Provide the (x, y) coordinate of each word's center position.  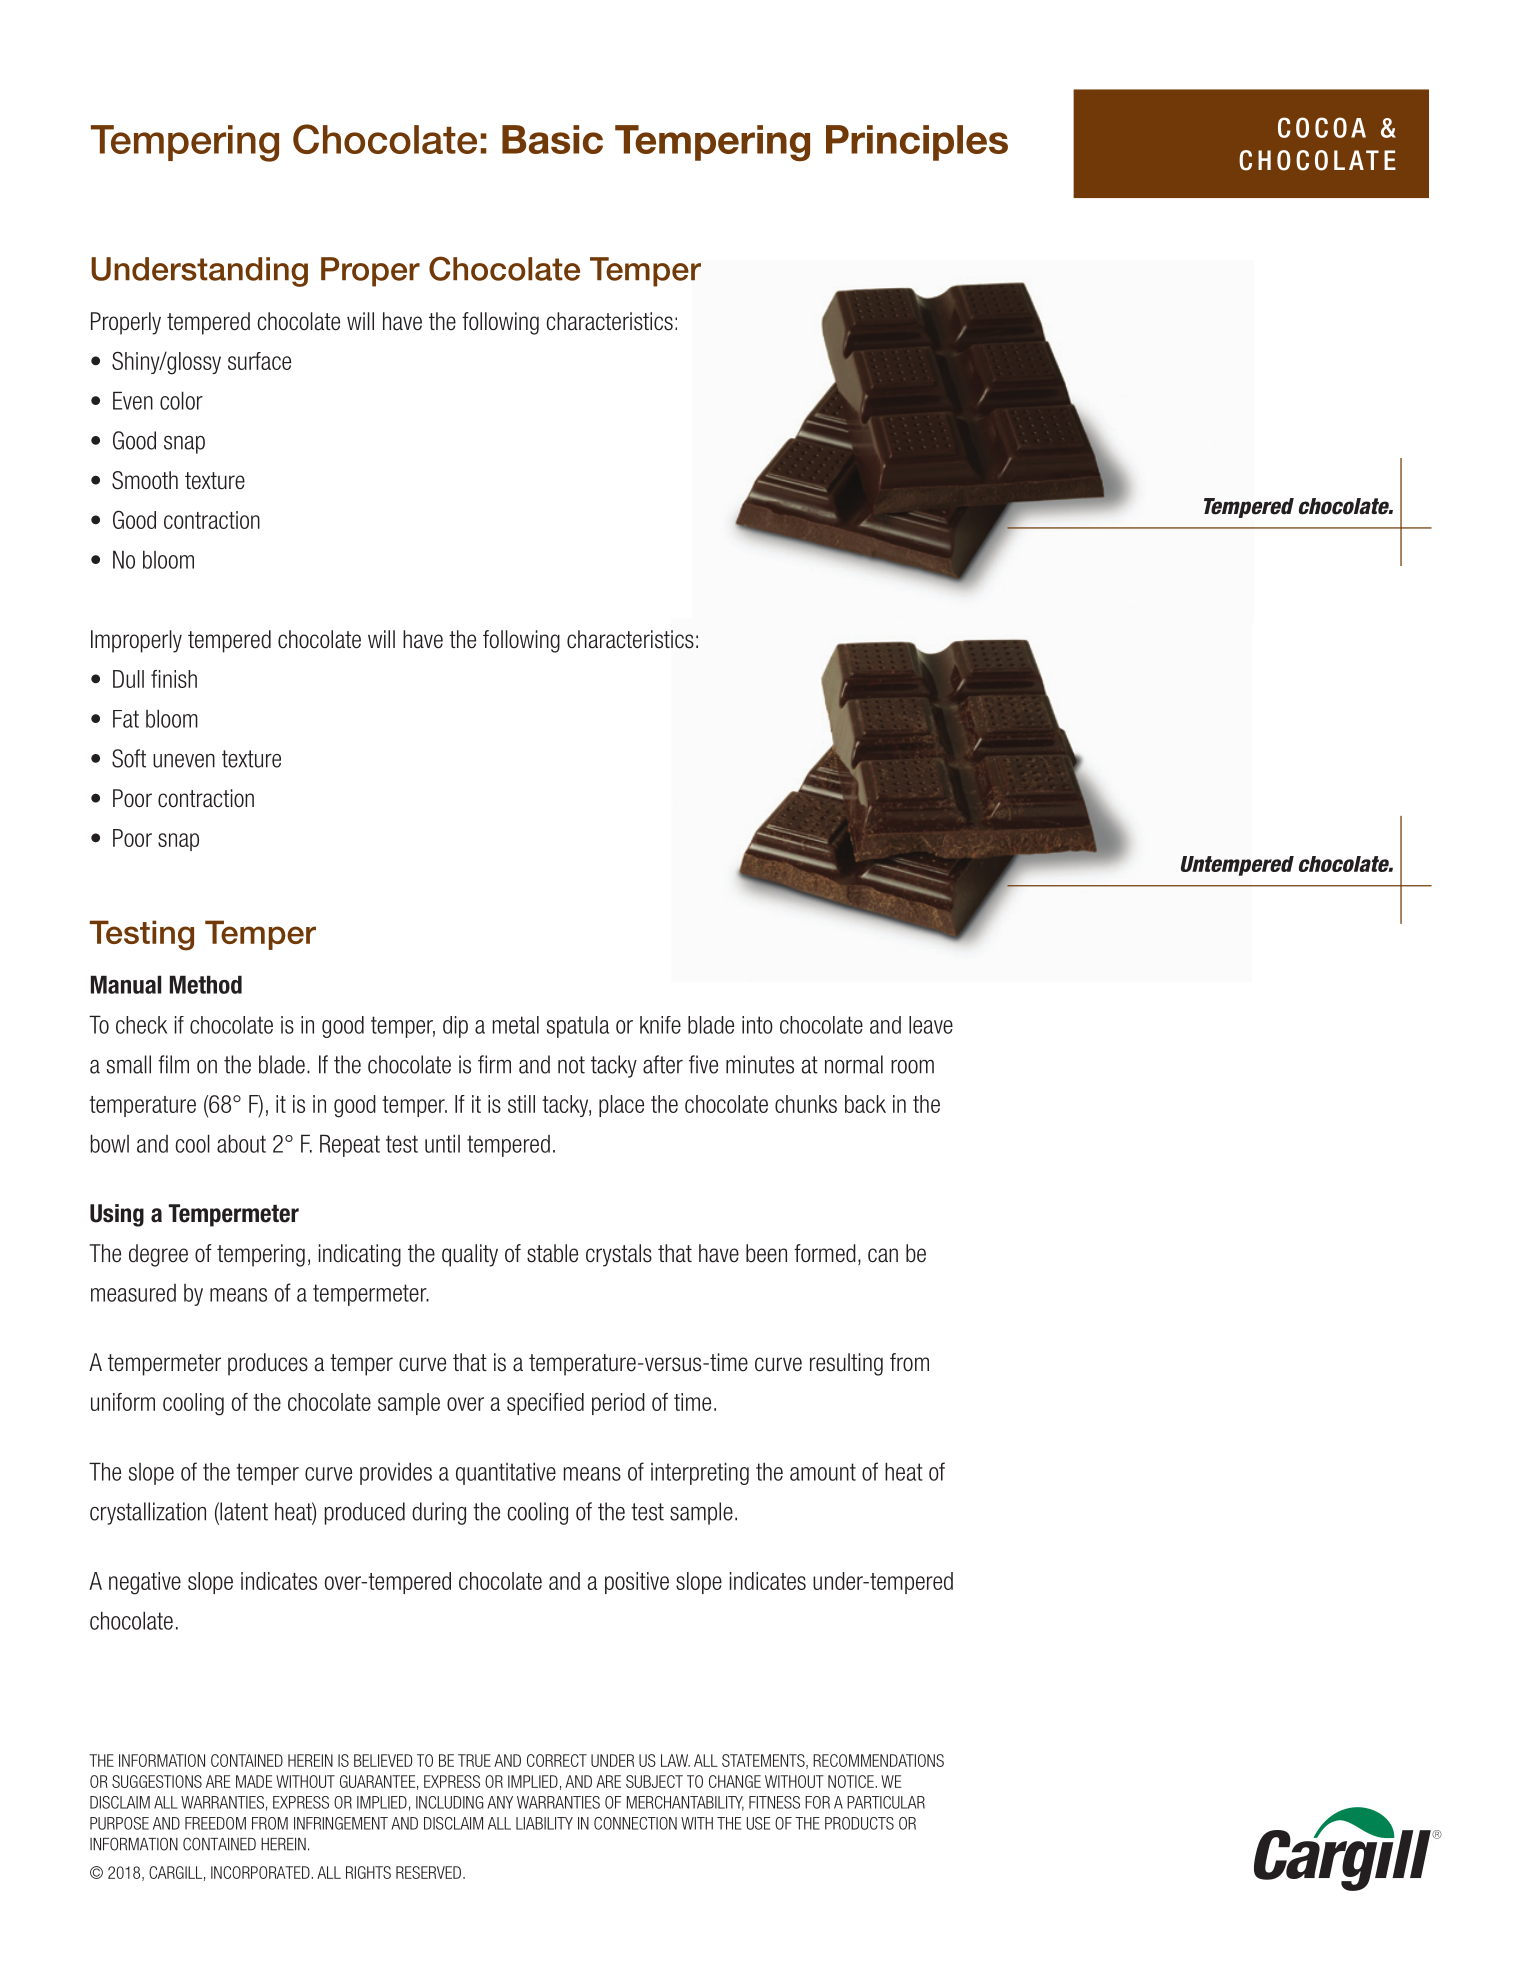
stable (552, 1253)
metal (516, 1025)
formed (825, 1253)
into (757, 1025)
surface (259, 361)
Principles (917, 143)
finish (174, 679)
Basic (552, 139)
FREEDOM (215, 1823)
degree (158, 1255)
